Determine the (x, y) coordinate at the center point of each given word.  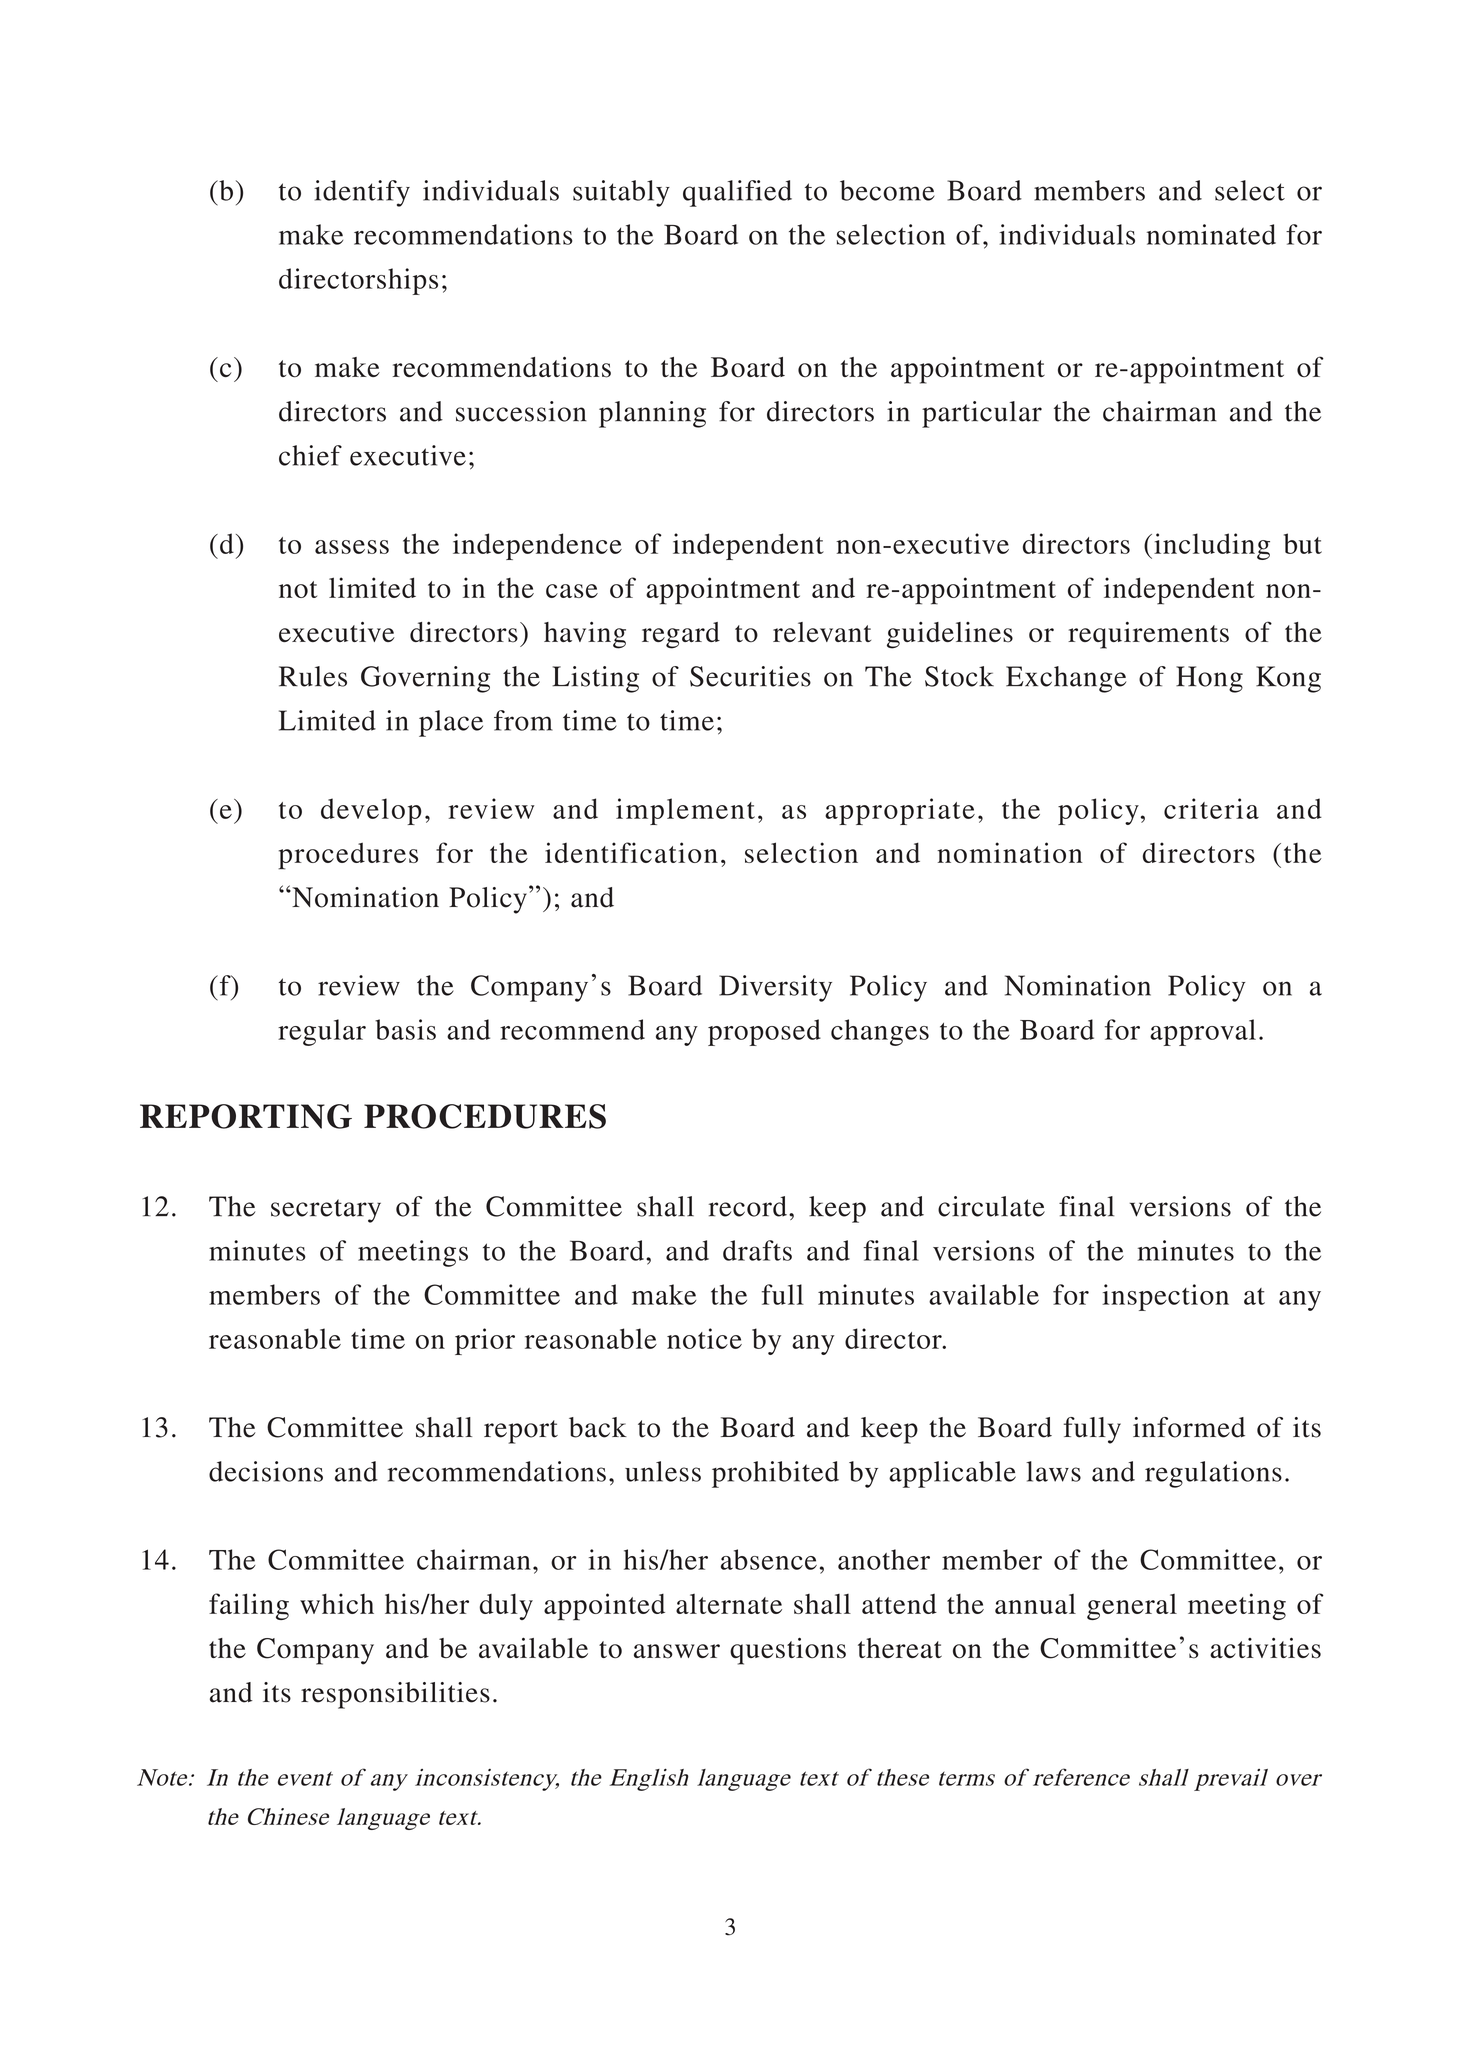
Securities (750, 676)
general (1132, 1607)
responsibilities (395, 1695)
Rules (313, 676)
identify (362, 193)
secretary (326, 1211)
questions (788, 1651)
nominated (1211, 234)
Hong (1209, 679)
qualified (737, 193)
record (748, 1206)
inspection (1165, 1297)
